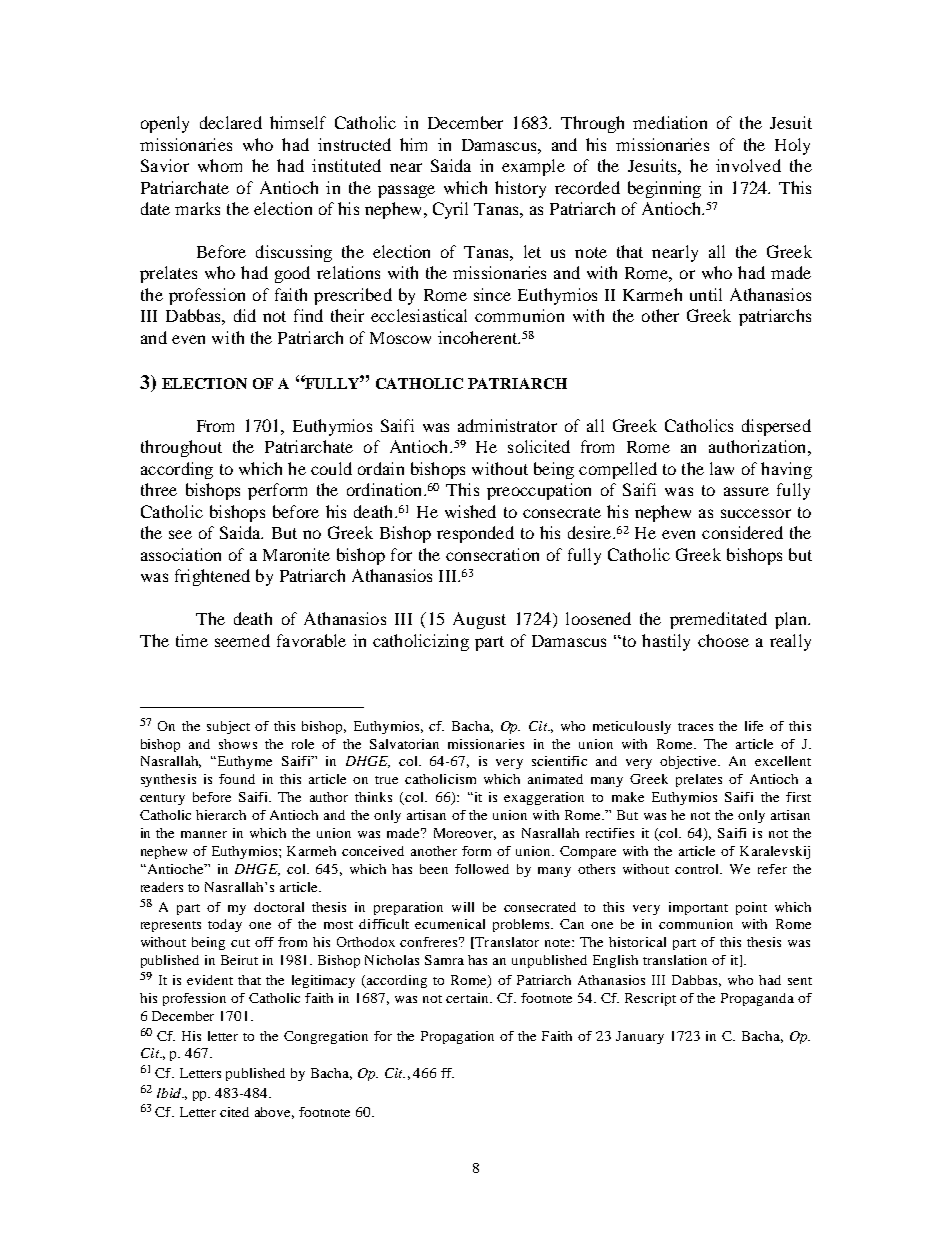  What do you see at coordinates (748, 165) in the screenshot?
I see `involved` at bounding box center [748, 165].
